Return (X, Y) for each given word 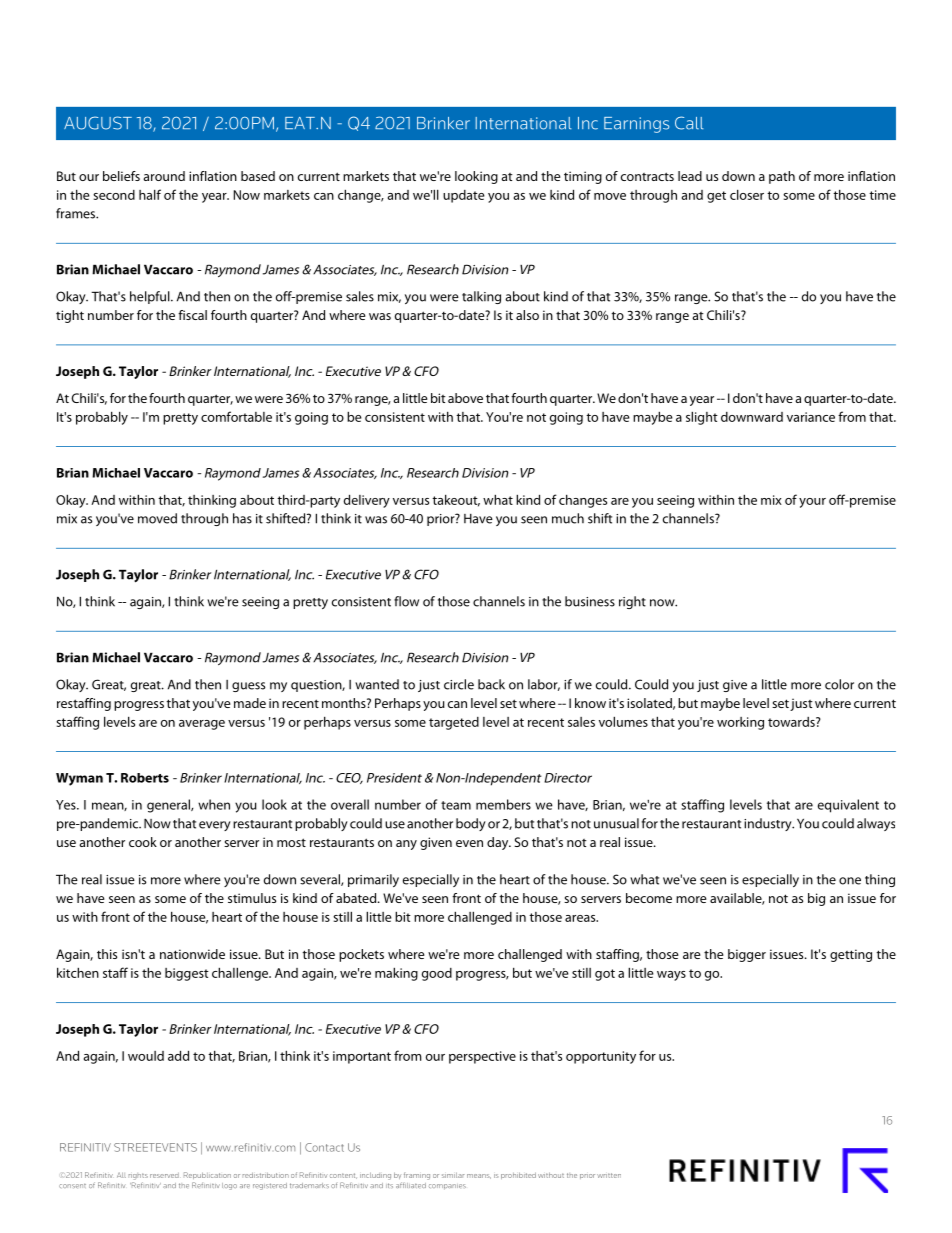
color (839, 684)
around (164, 176)
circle (459, 684)
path (782, 177)
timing (583, 177)
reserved (164, 1175)
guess (248, 687)
